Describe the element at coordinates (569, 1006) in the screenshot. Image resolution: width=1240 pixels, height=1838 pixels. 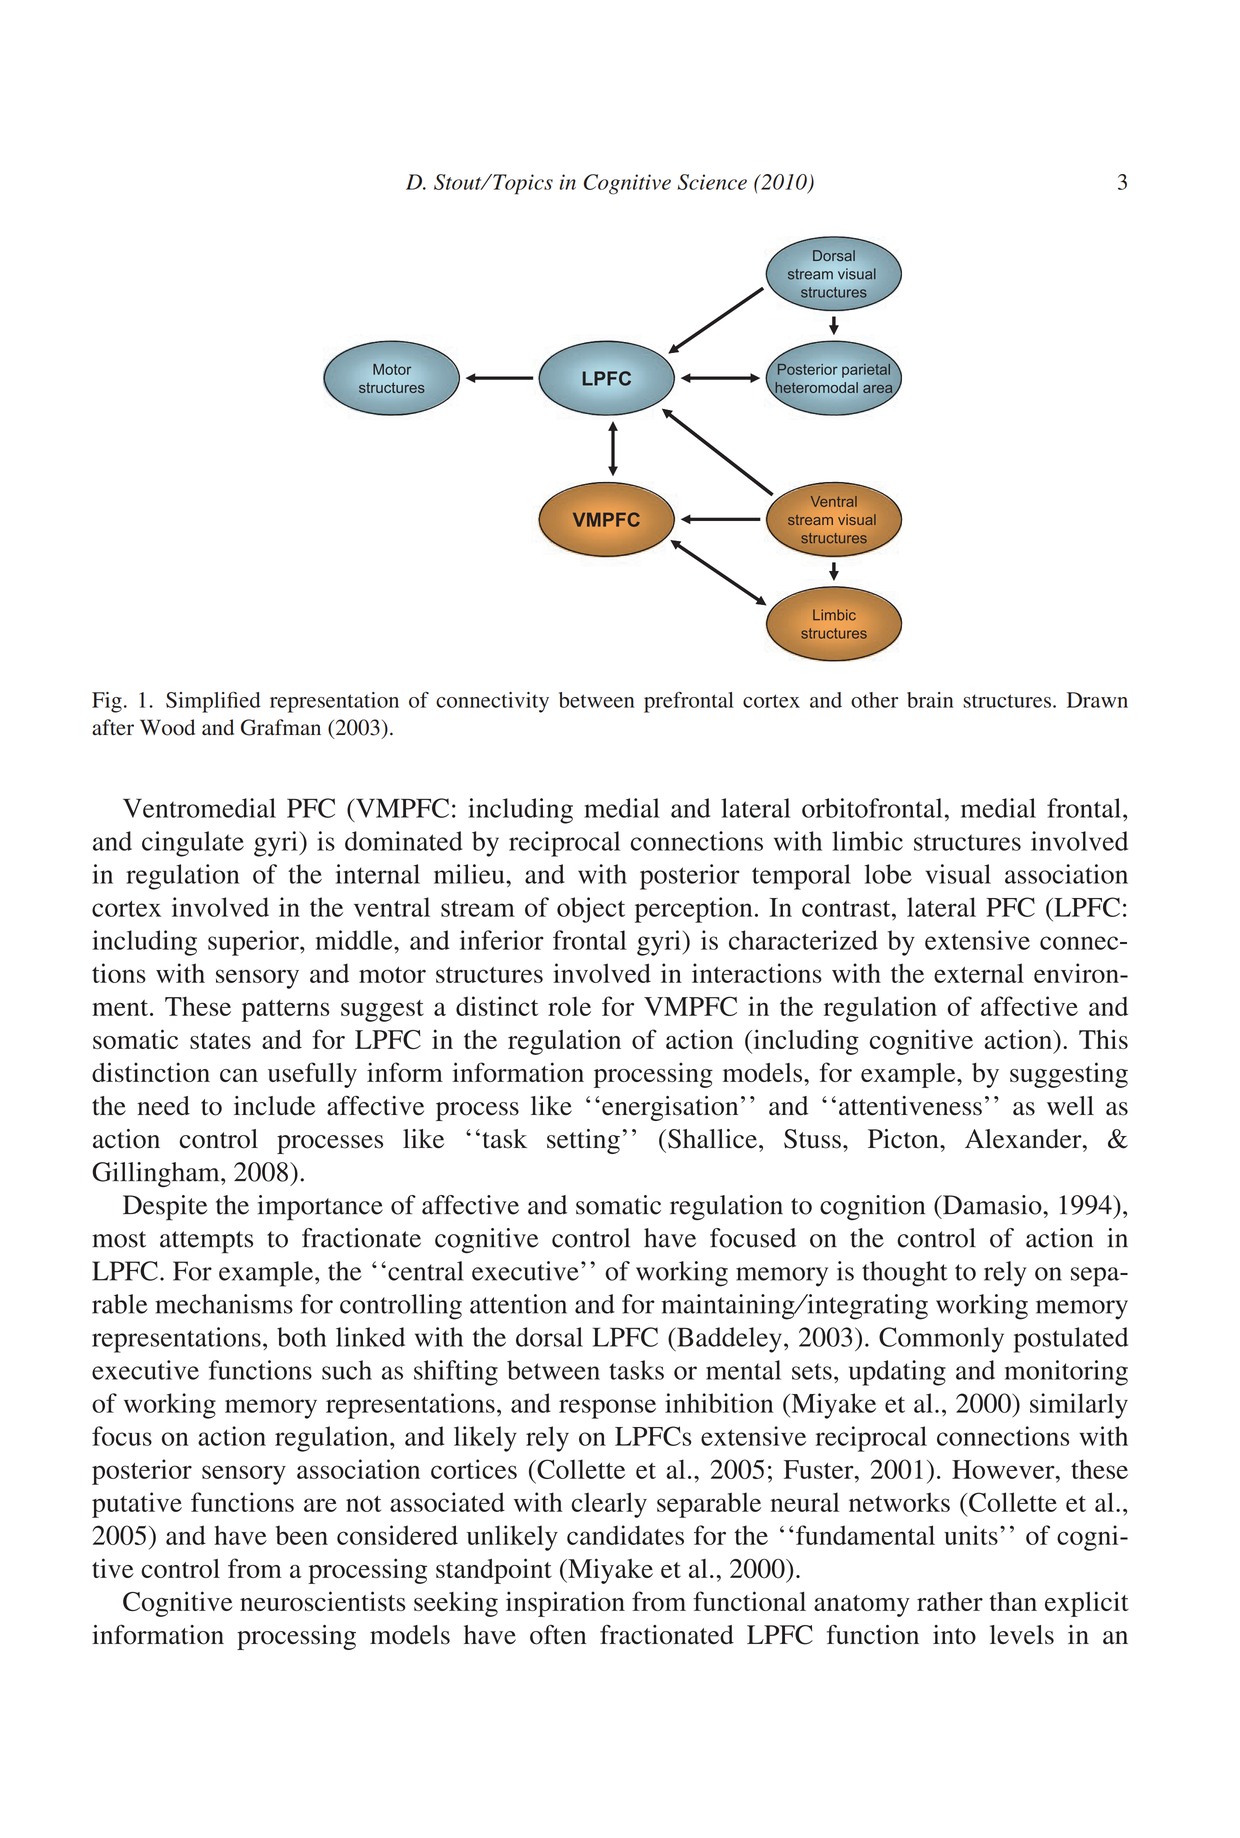
I see `role` at that location.
